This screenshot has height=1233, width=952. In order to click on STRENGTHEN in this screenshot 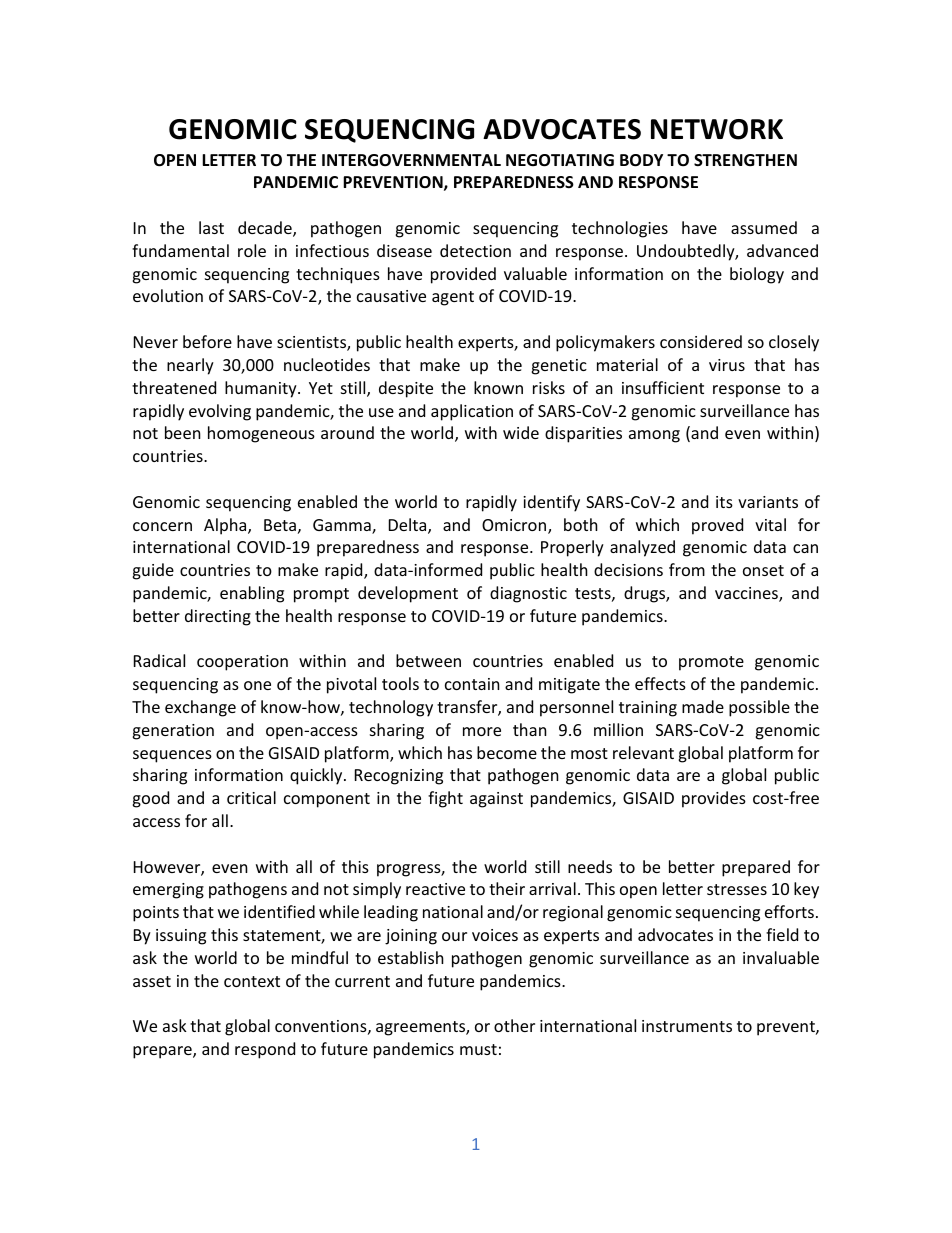, I will do `click(745, 160)`.
